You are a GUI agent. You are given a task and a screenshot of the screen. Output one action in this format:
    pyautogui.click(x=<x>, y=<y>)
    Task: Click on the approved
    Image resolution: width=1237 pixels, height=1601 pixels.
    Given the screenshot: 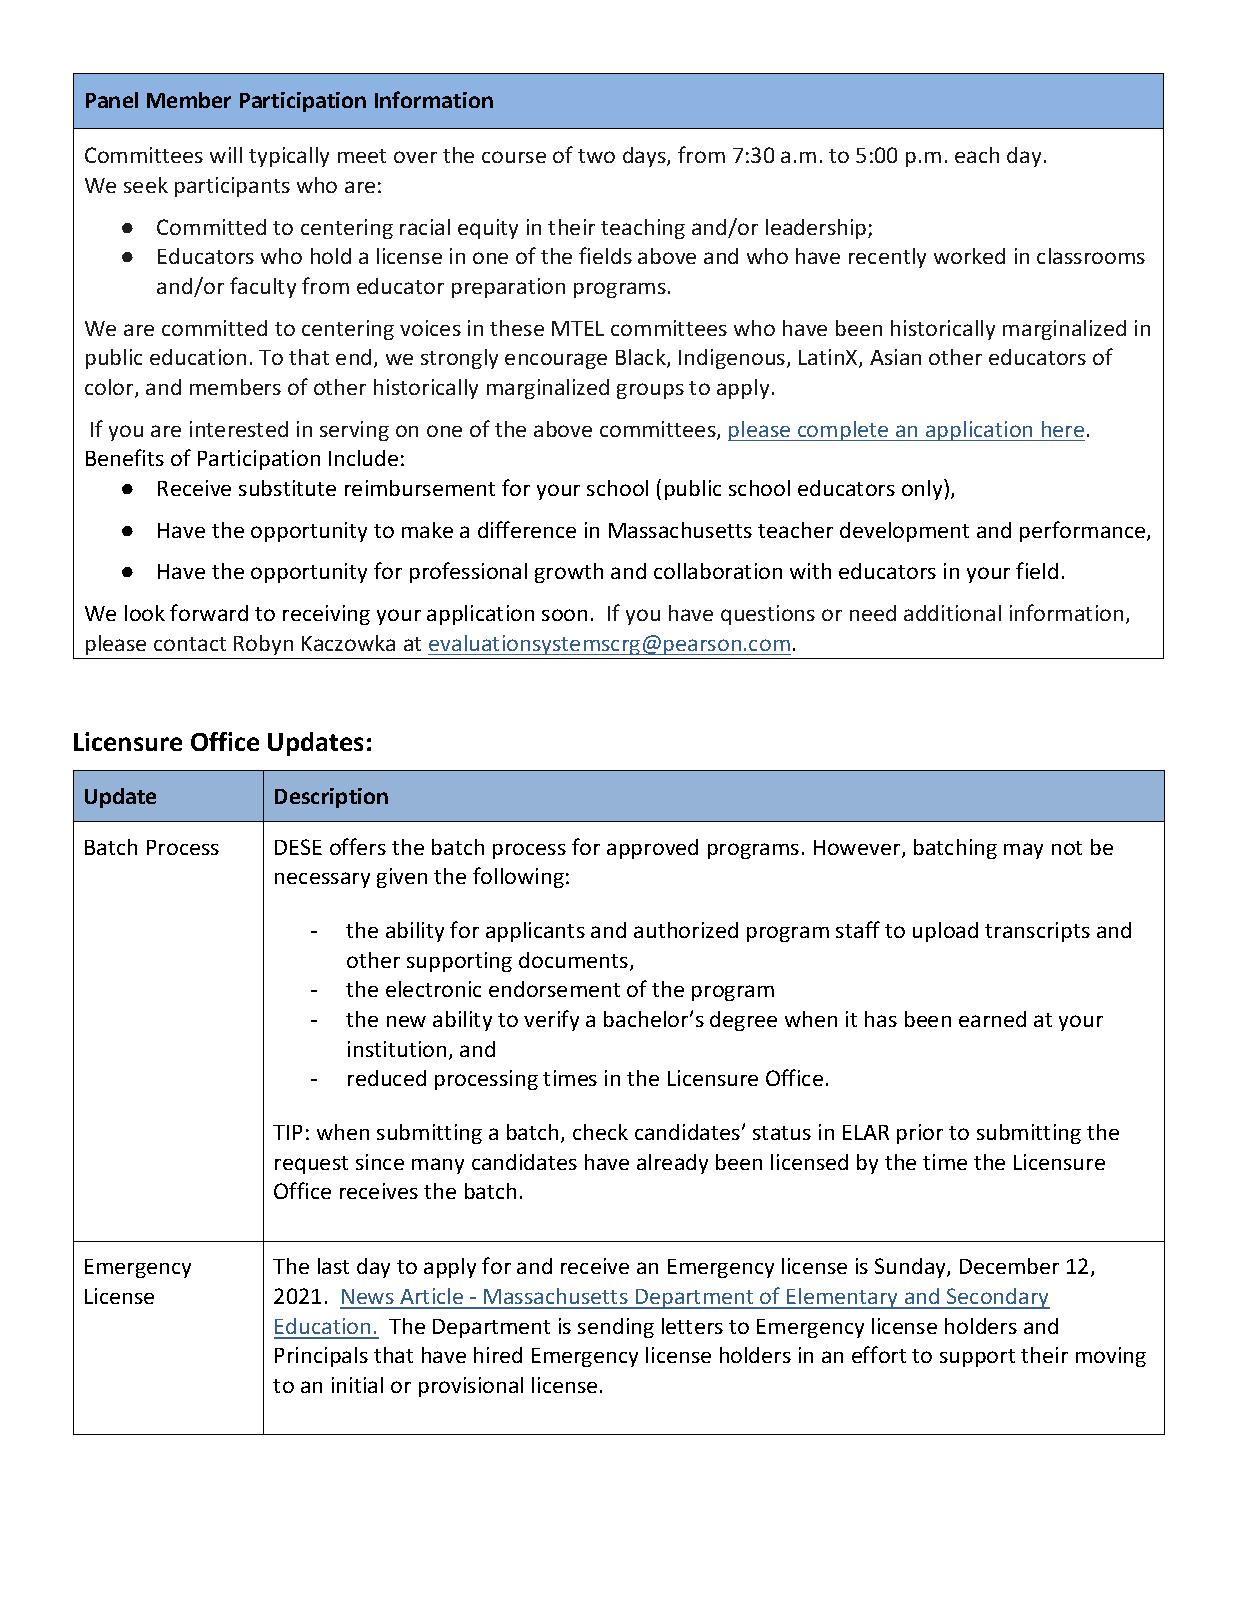 What is the action you would take?
    pyautogui.click(x=652, y=849)
